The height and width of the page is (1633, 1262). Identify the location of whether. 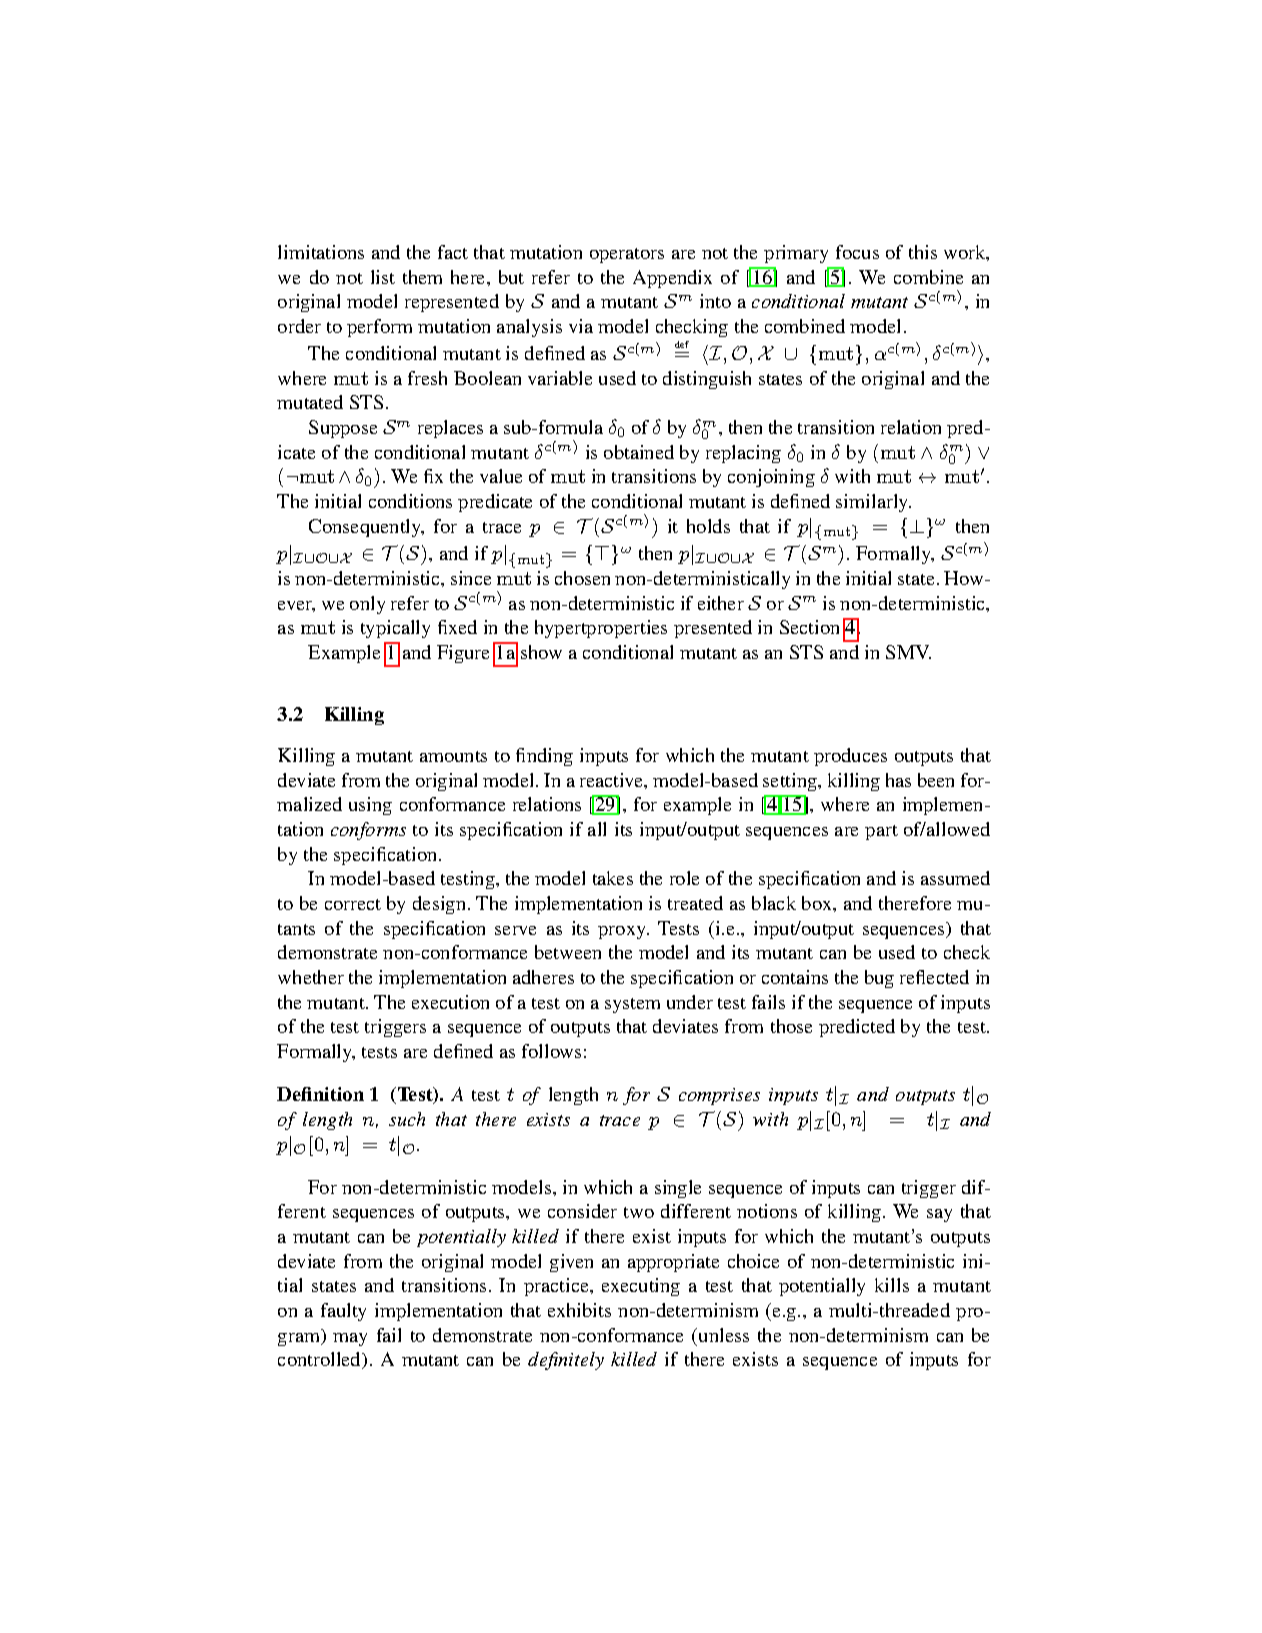
(311, 977).
